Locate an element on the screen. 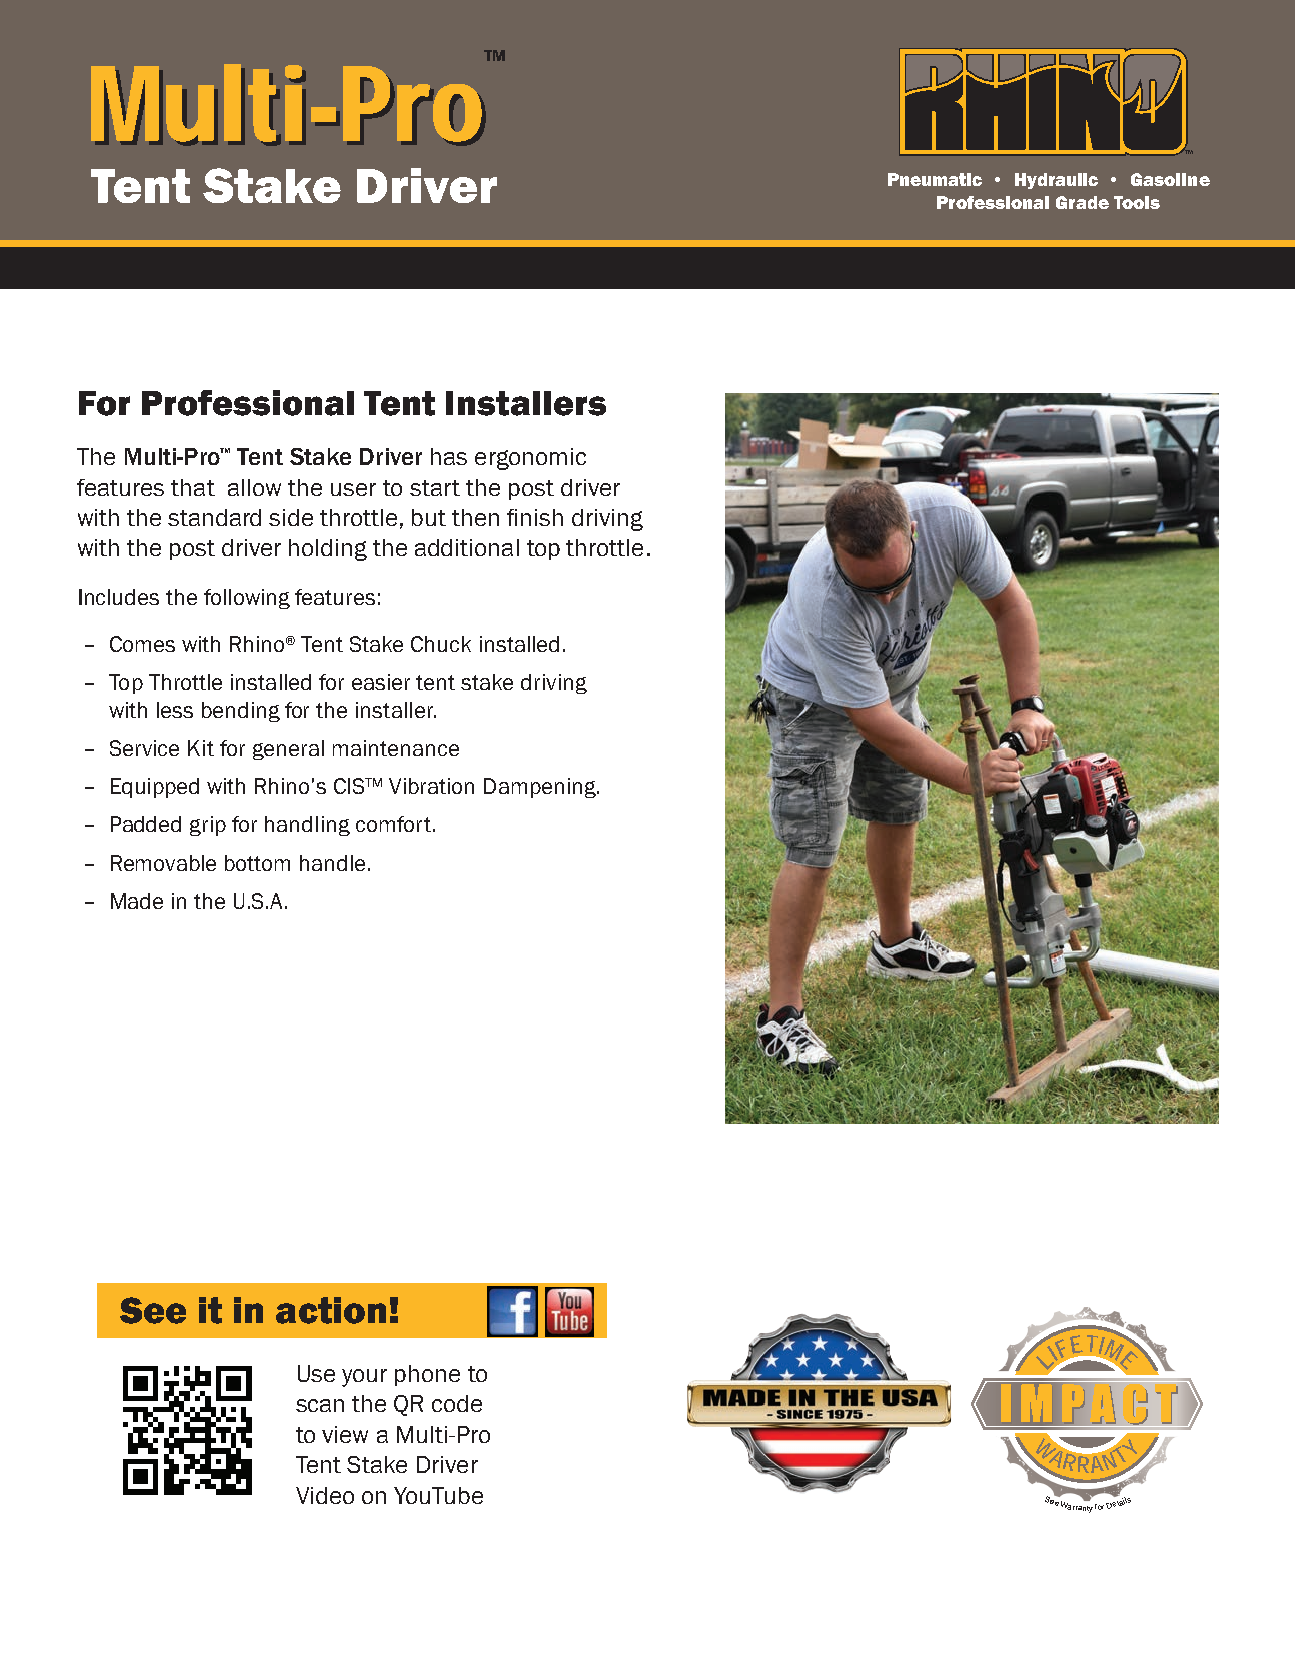  grip is located at coordinates (208, 826).
